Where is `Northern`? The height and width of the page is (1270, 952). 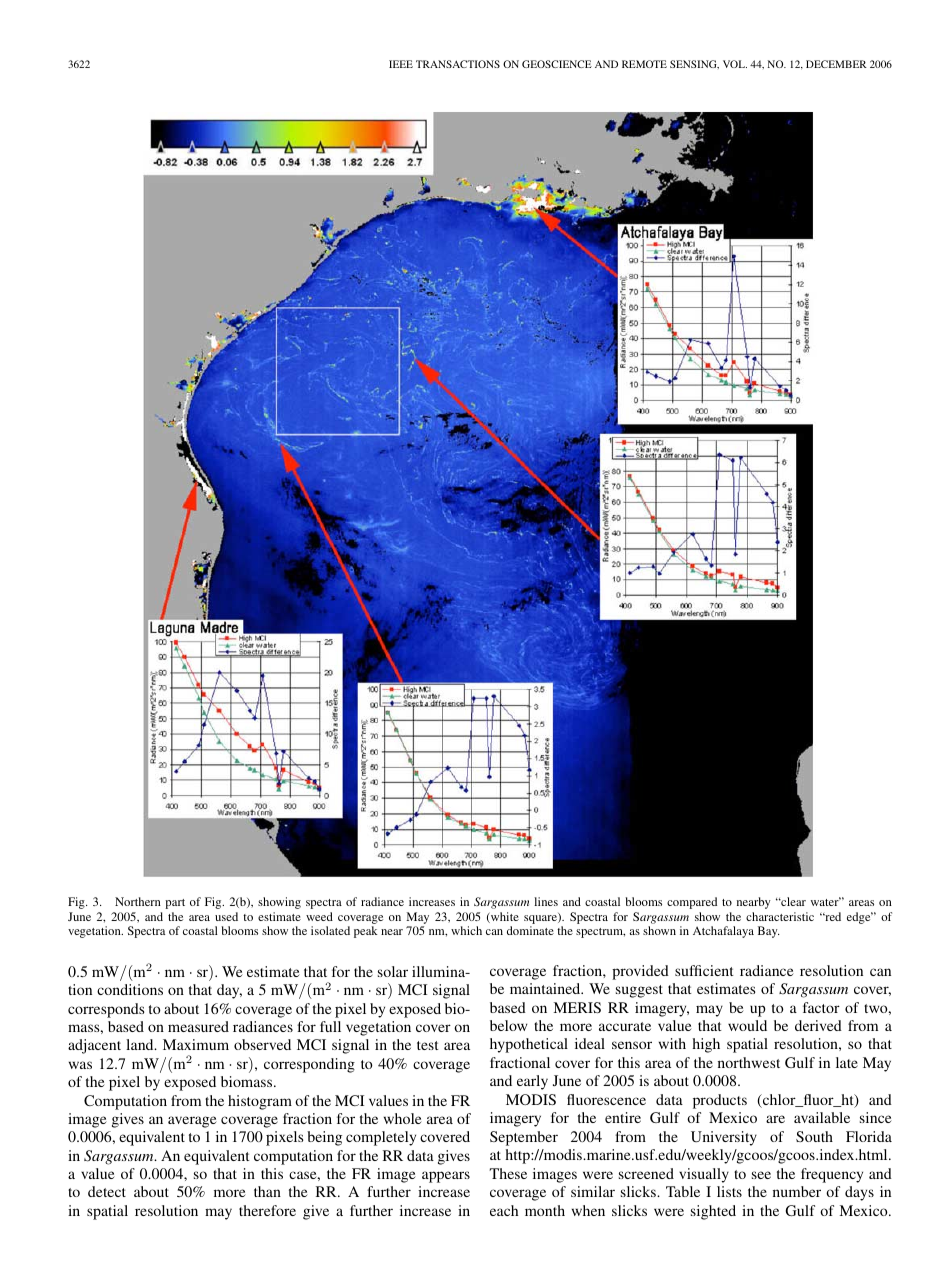
Northern is located at coordinates (138, 901).
